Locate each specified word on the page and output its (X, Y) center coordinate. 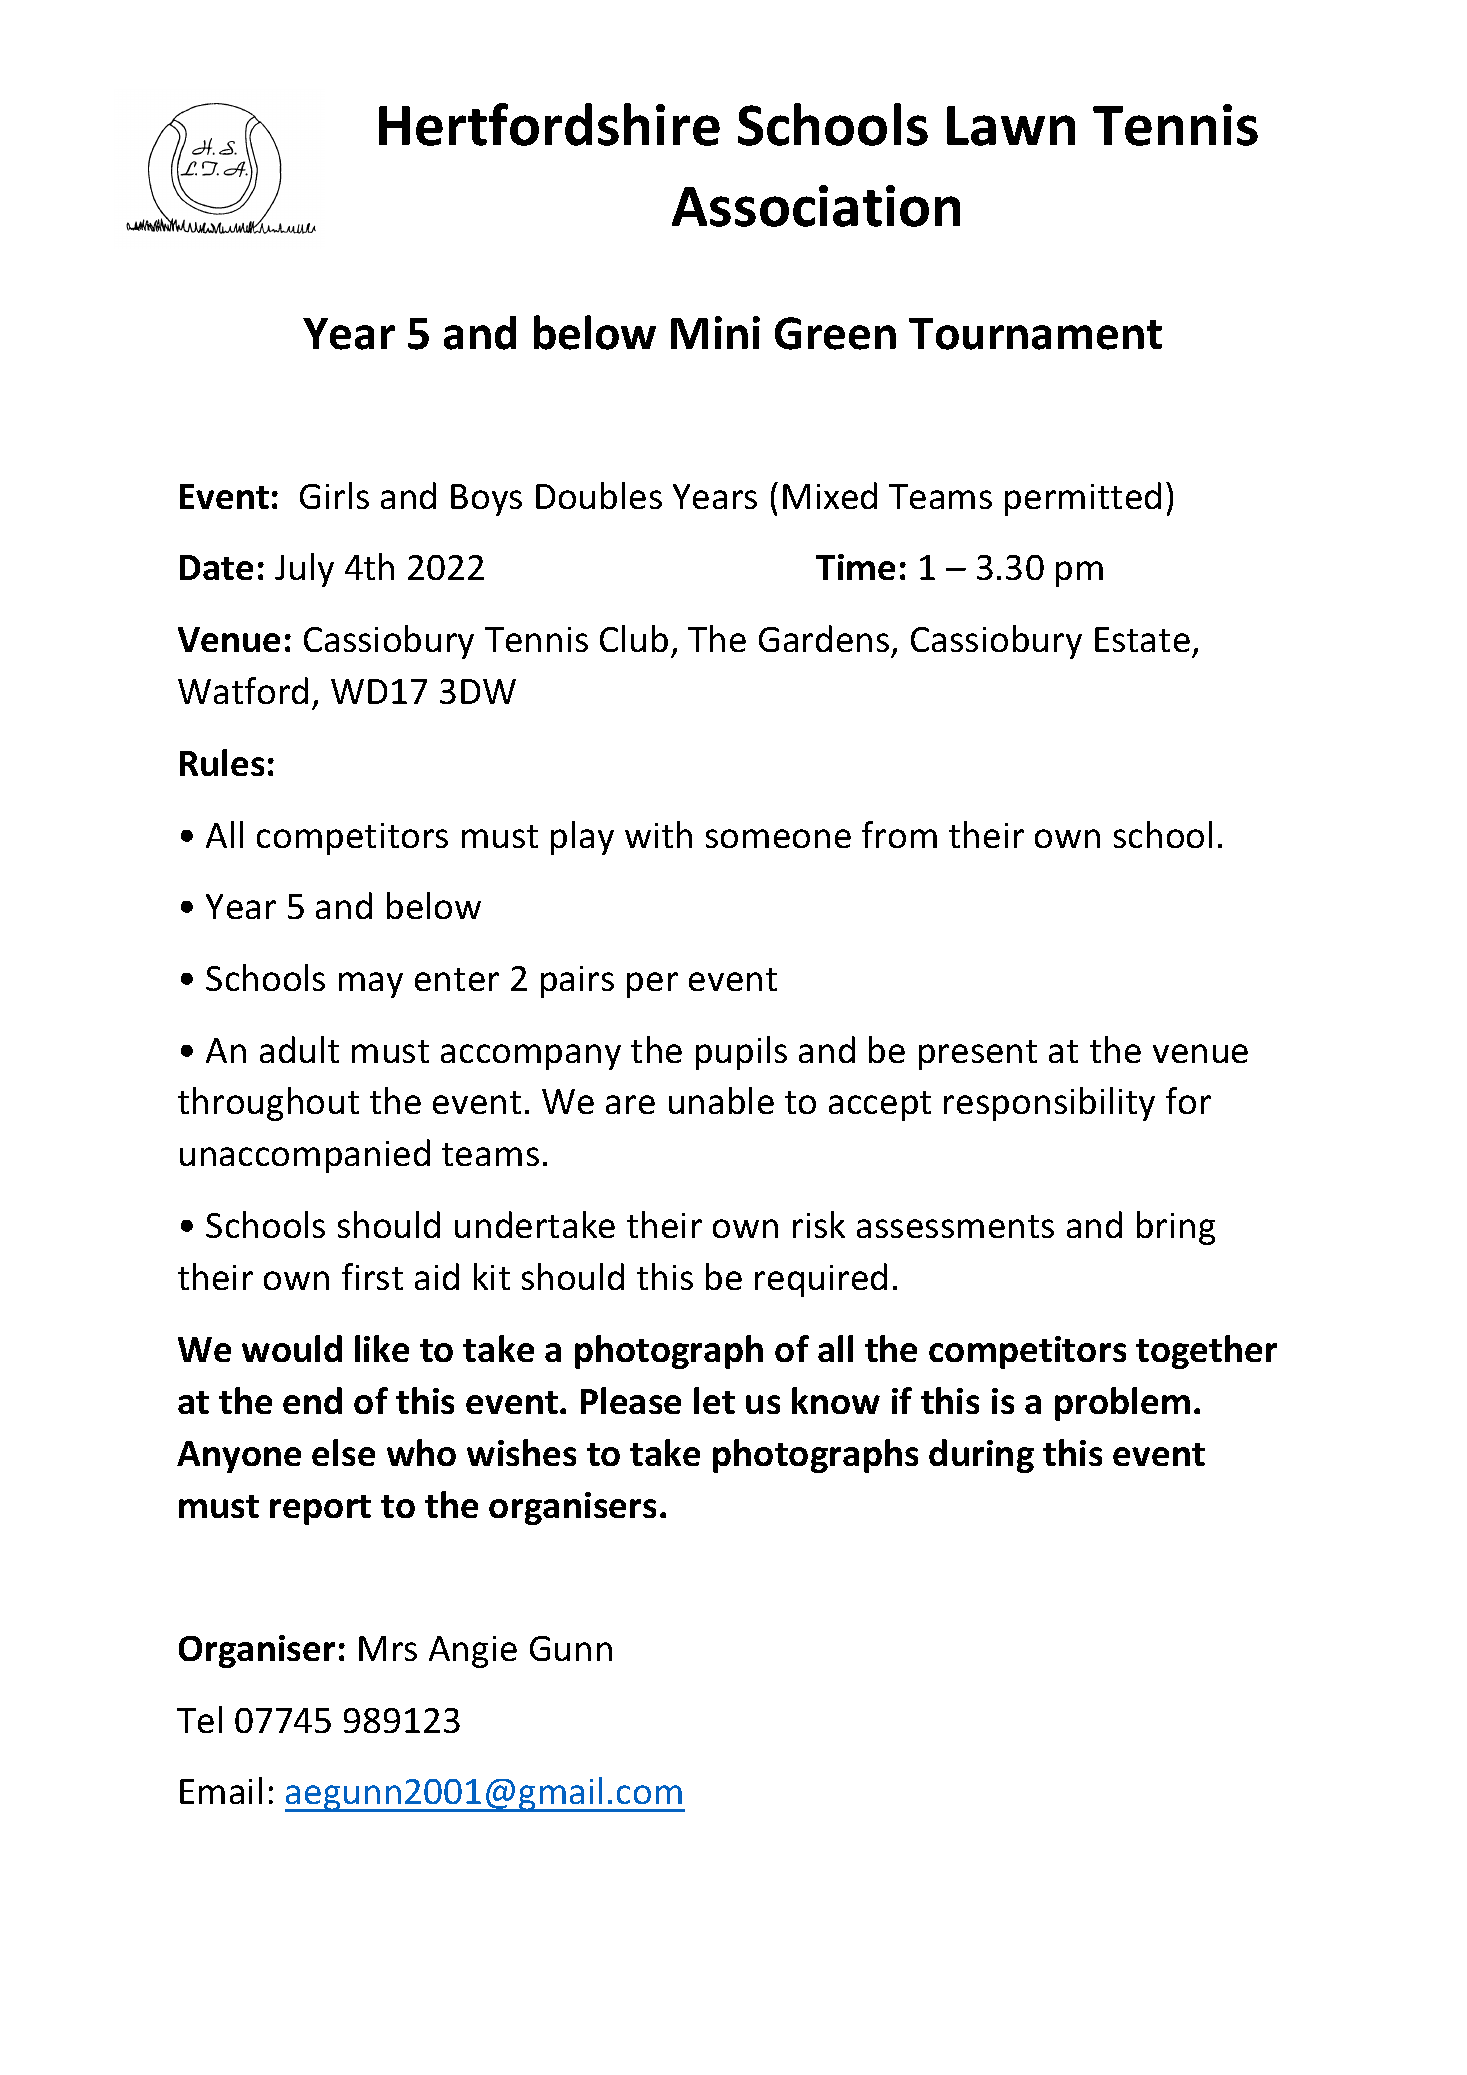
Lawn (1011, 126)
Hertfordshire (549, 124)
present (978, 1055)
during (981, 1456)
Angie (473, 1652)
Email (221, 1790)
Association (816, 206)
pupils (741, 1053)
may (371, 985)
